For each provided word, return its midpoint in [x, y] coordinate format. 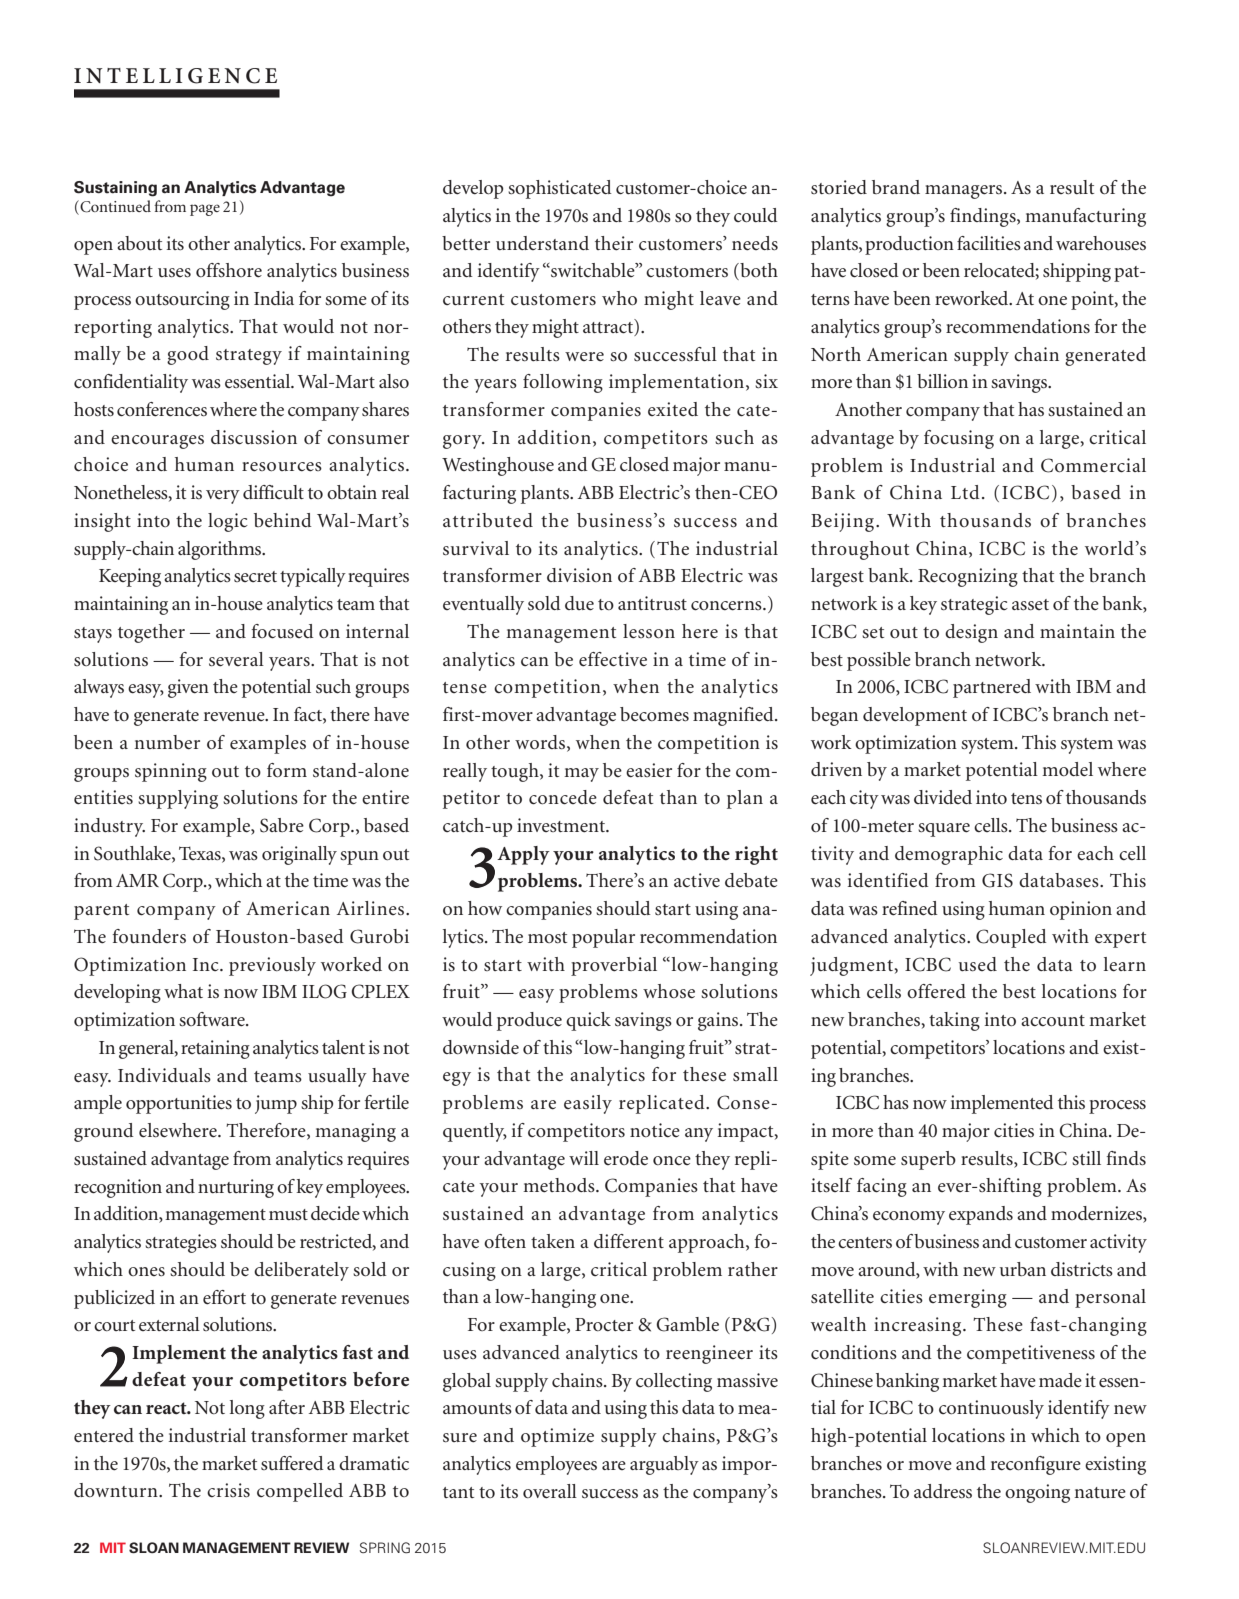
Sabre [282, 825]
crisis [228, 1490]
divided [943, 797]
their [614, 243]
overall [550, 1491]
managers [965, 192]
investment [562, 825]
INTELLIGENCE [175, 76]
